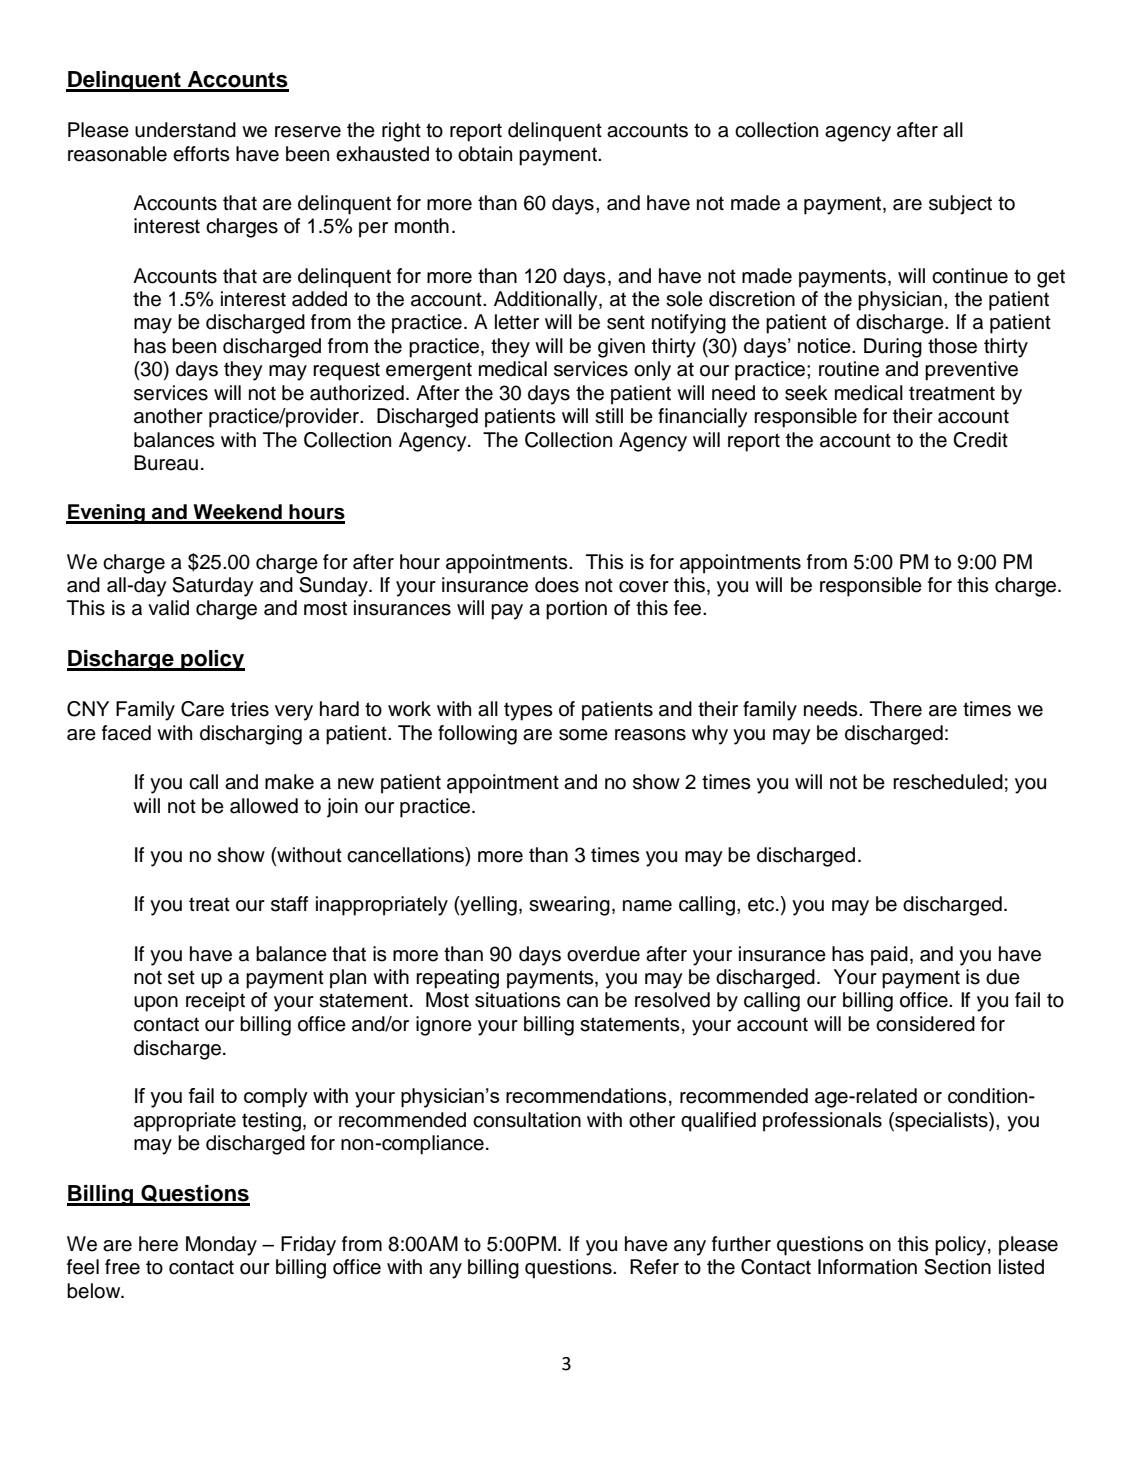 Image resolution: width=1133 pixels, height=1466 pixels. What do you see at coordinates (889, 956) in the document?
I see `paid` at bounding box center [889, 956].
